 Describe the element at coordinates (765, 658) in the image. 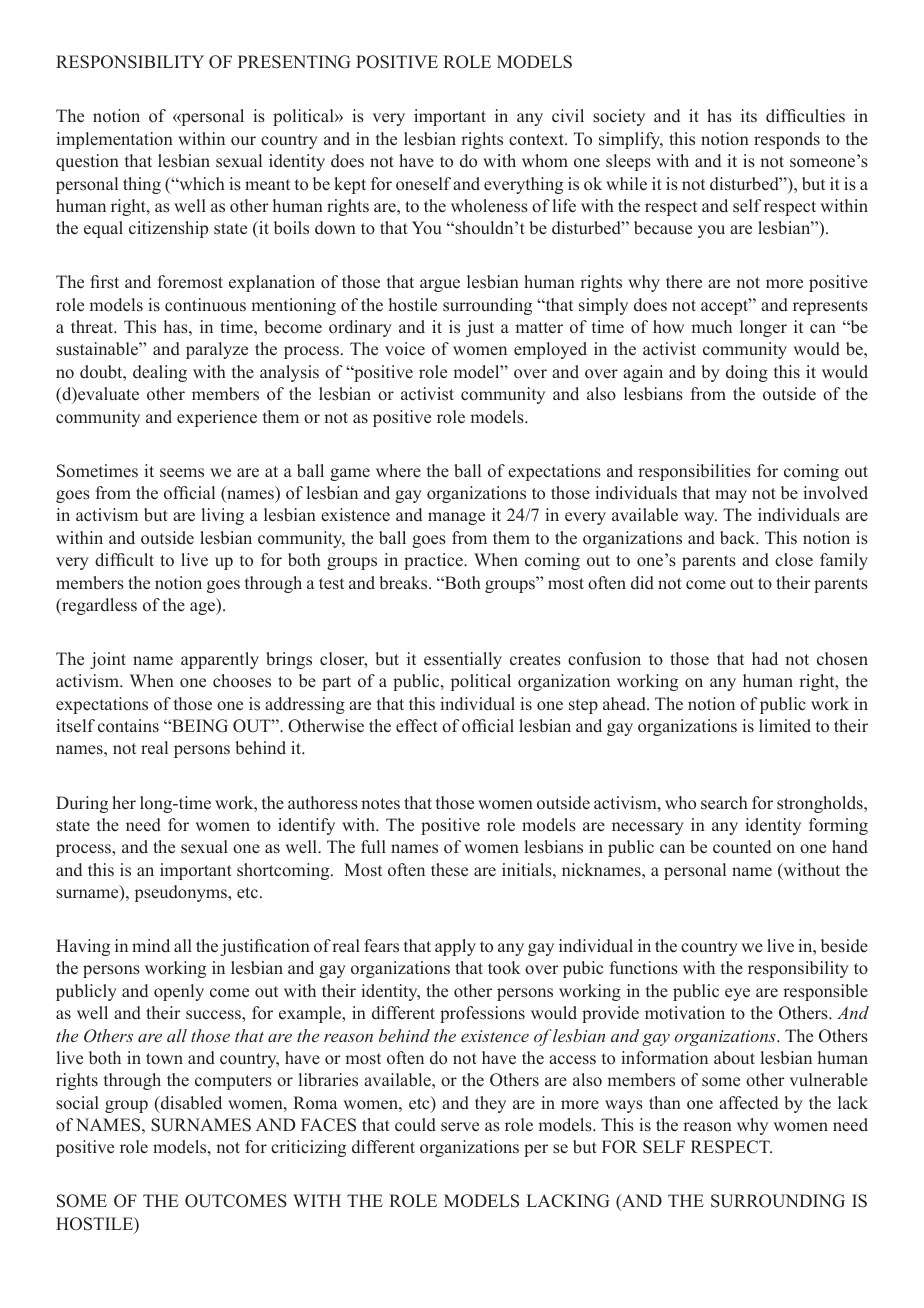

I see `had` at that location.
